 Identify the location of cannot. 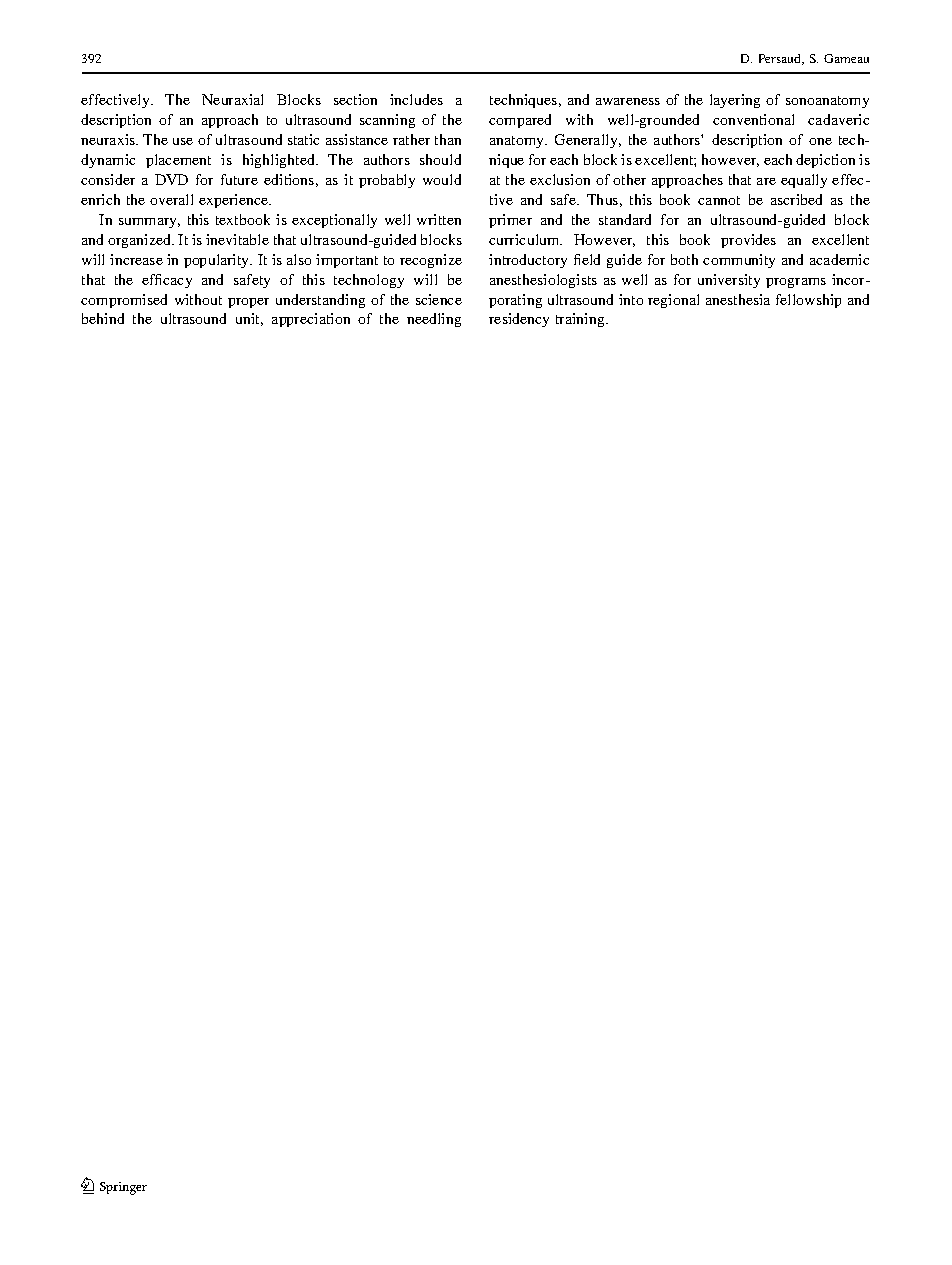
(719, 200).
